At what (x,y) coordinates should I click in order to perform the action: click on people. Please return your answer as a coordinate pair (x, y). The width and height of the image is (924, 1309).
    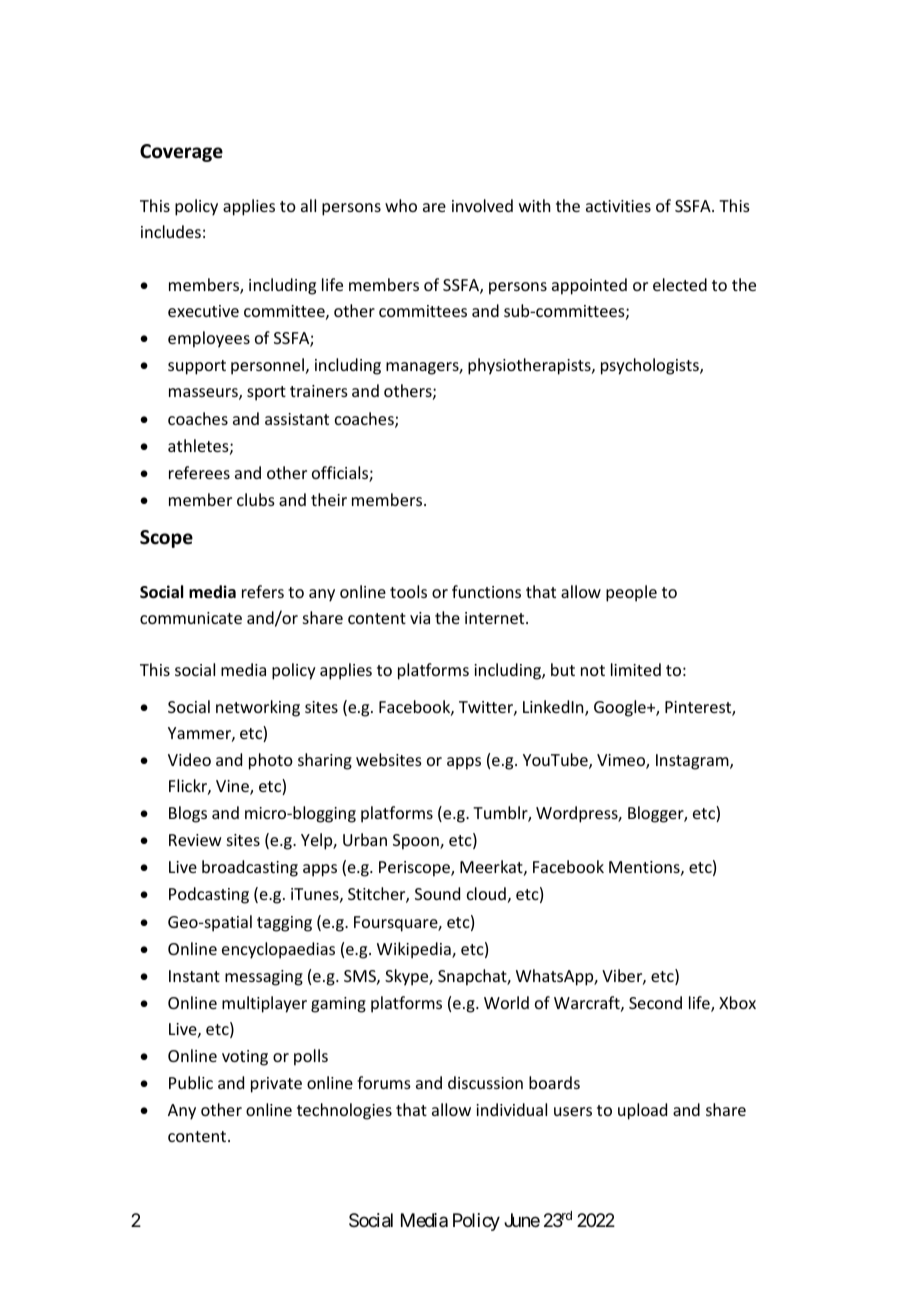
    Looking at the image, I should click on (631, 593).
